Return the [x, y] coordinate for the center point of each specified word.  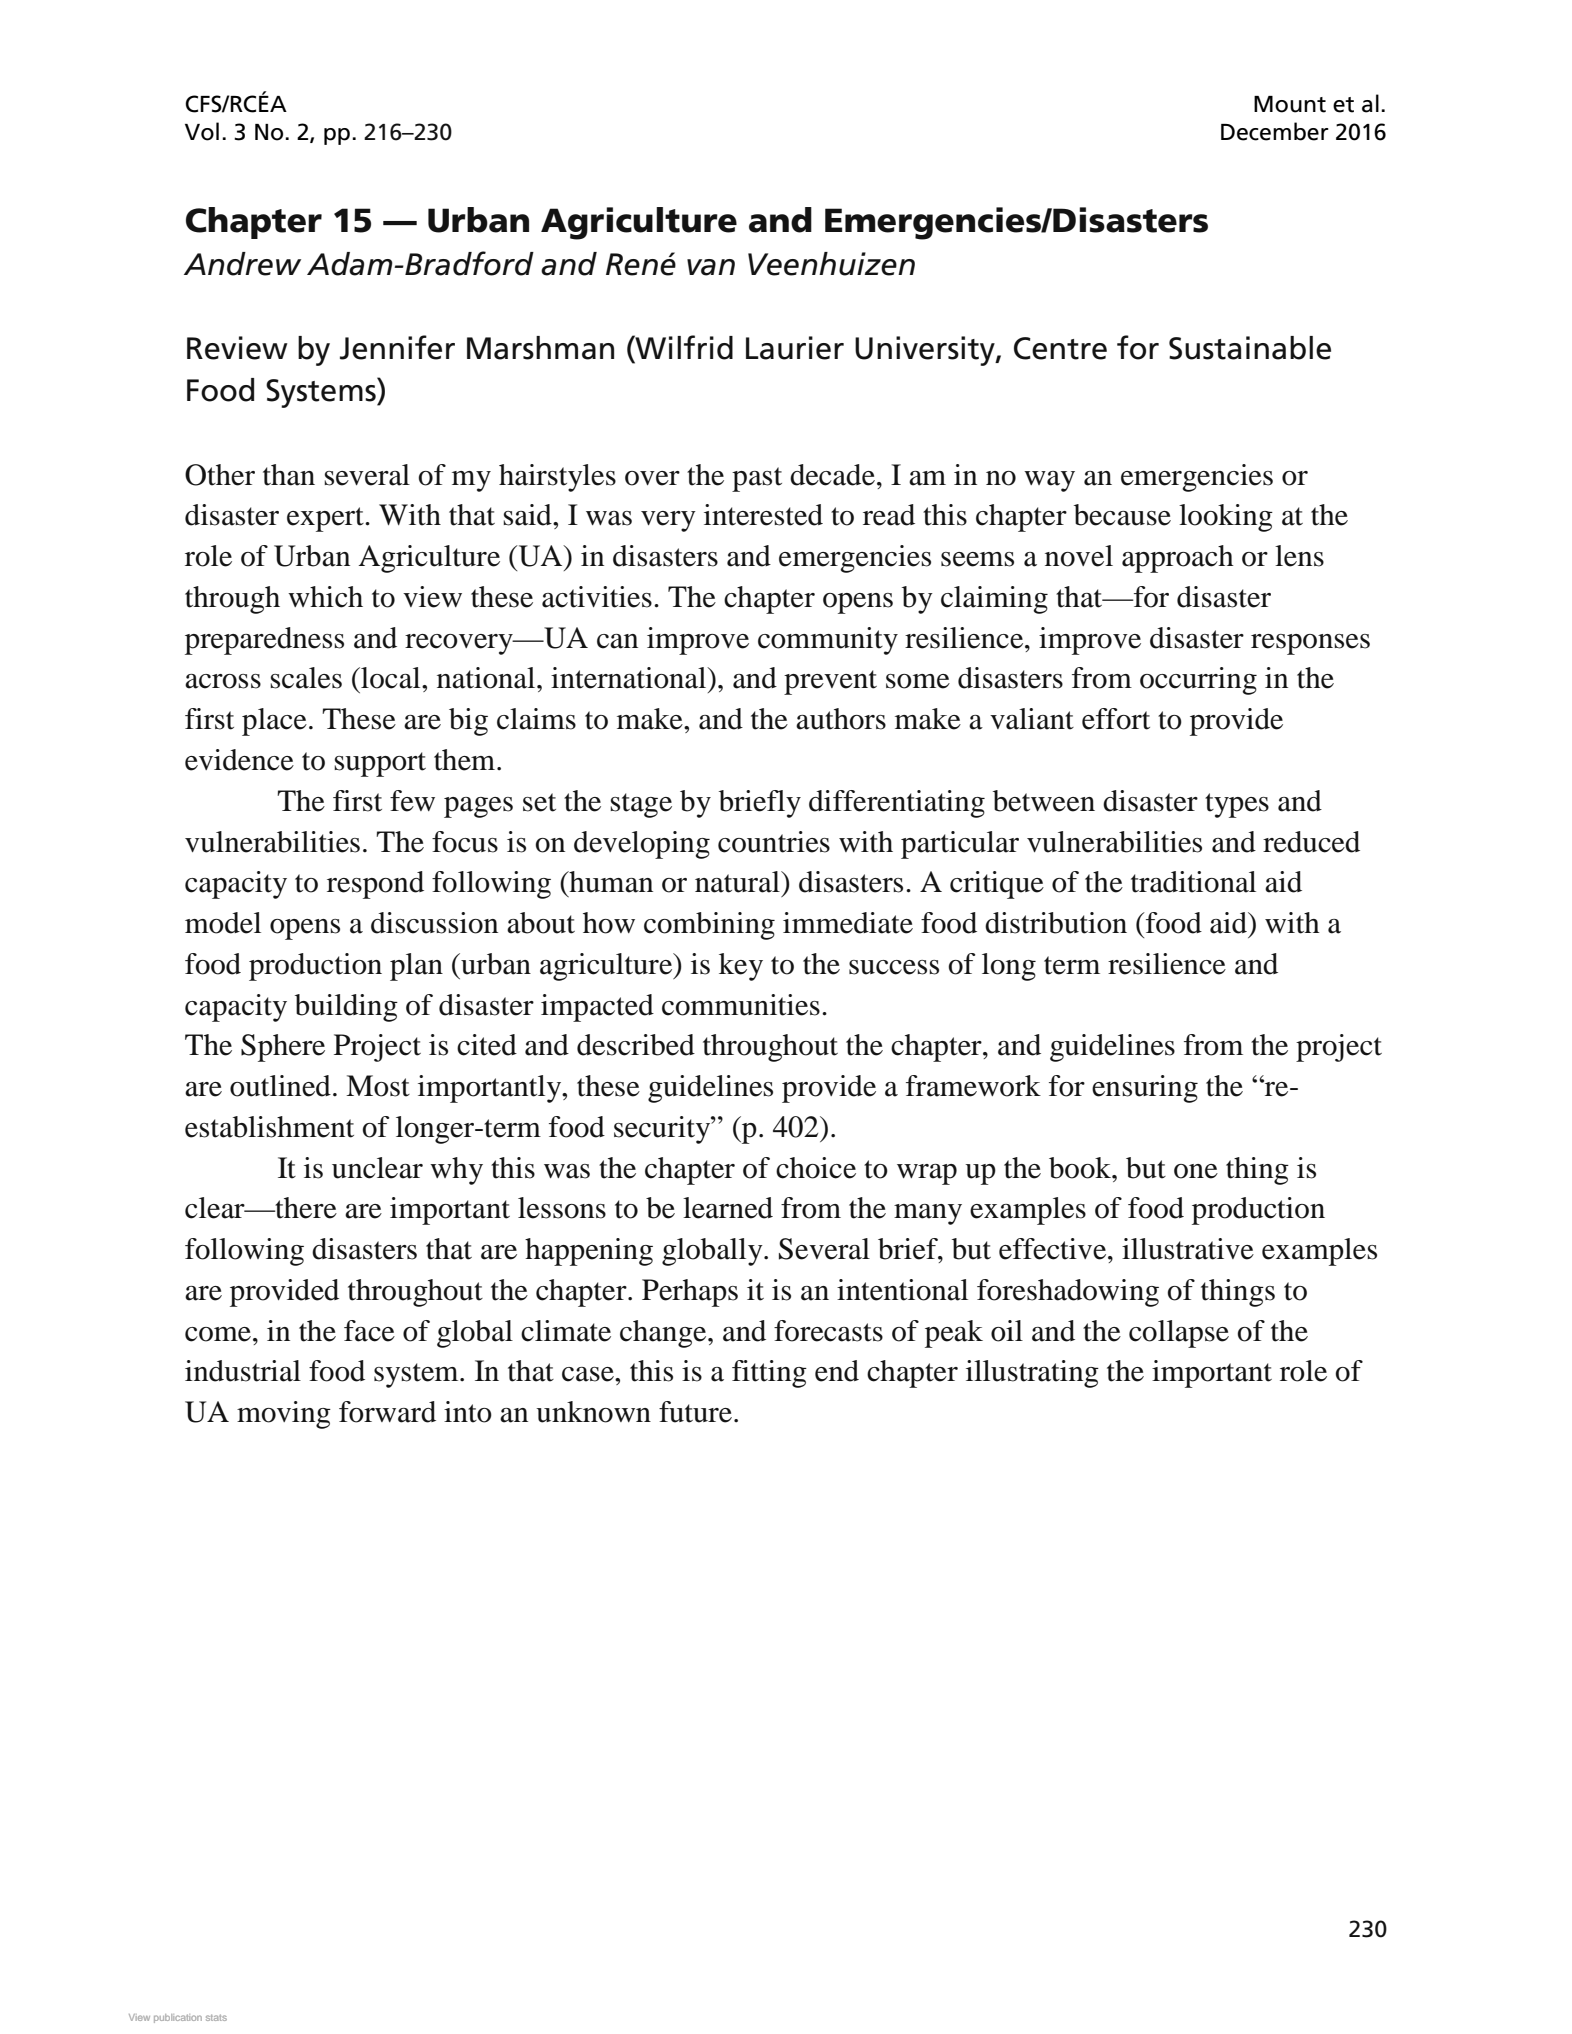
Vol [202, 131]
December [1275, 131]
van [711, 267]
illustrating [1032, 1374]
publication [178, 2018]
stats [216, 2017]
